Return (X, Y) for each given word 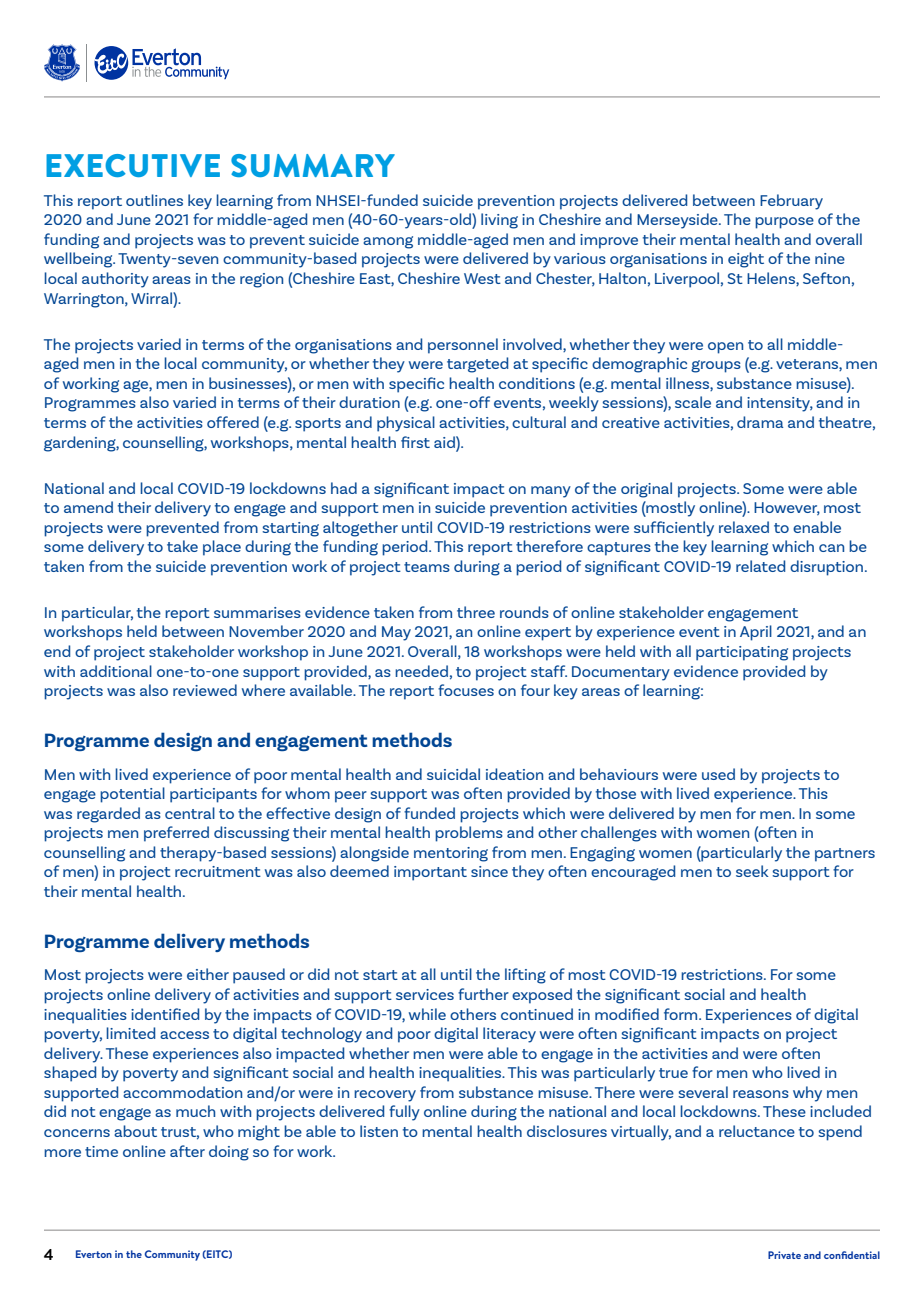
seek (752, 871)
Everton (94, 1254)
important (430, 873)
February (791, 202)
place (222, 548)
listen (379, 1131)
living (499, 221)
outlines (154, 200)
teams (427, 567)
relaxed (744, 527)
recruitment (218, 871)
